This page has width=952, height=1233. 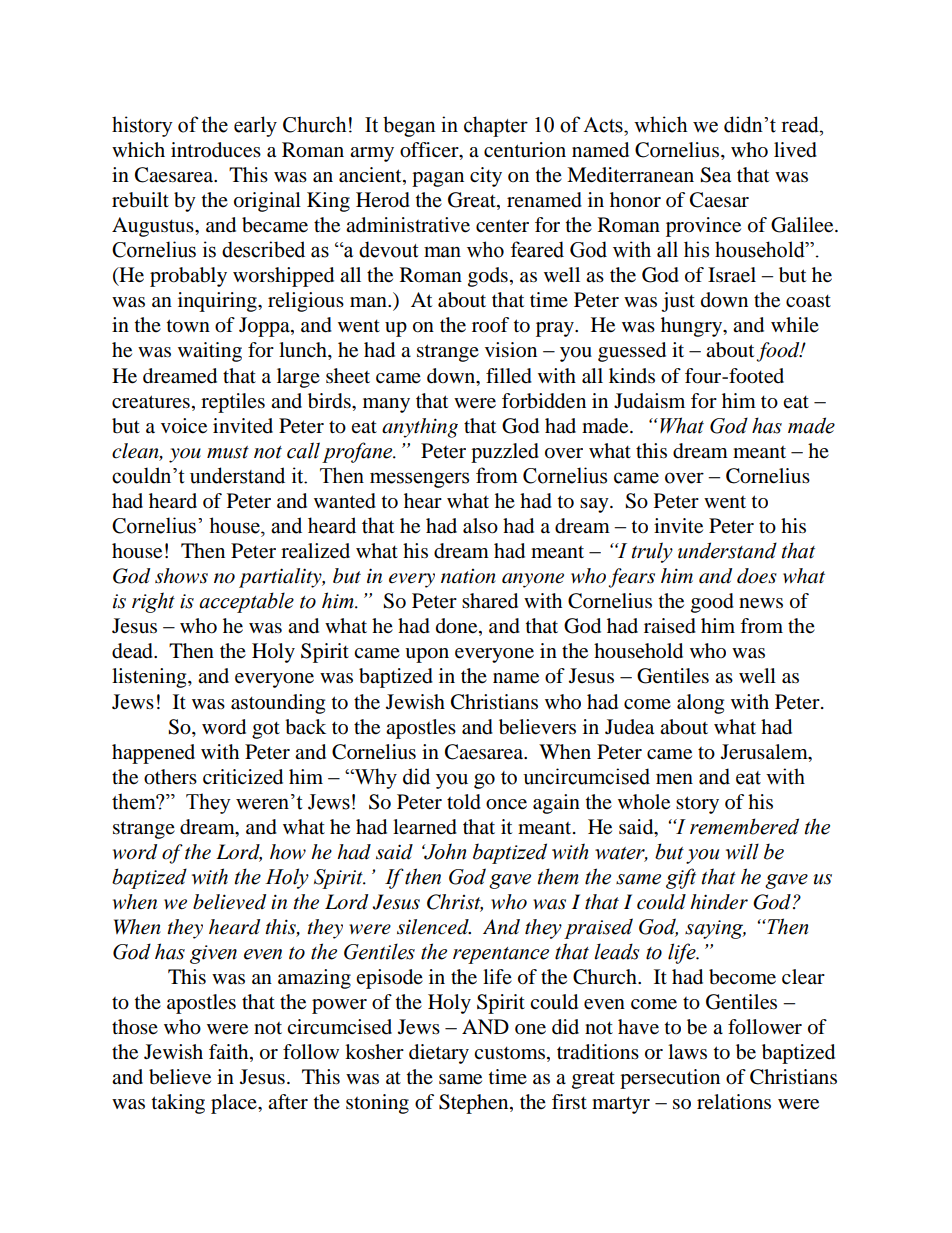 I want to click on faith, so click(x=230, y=1053).
